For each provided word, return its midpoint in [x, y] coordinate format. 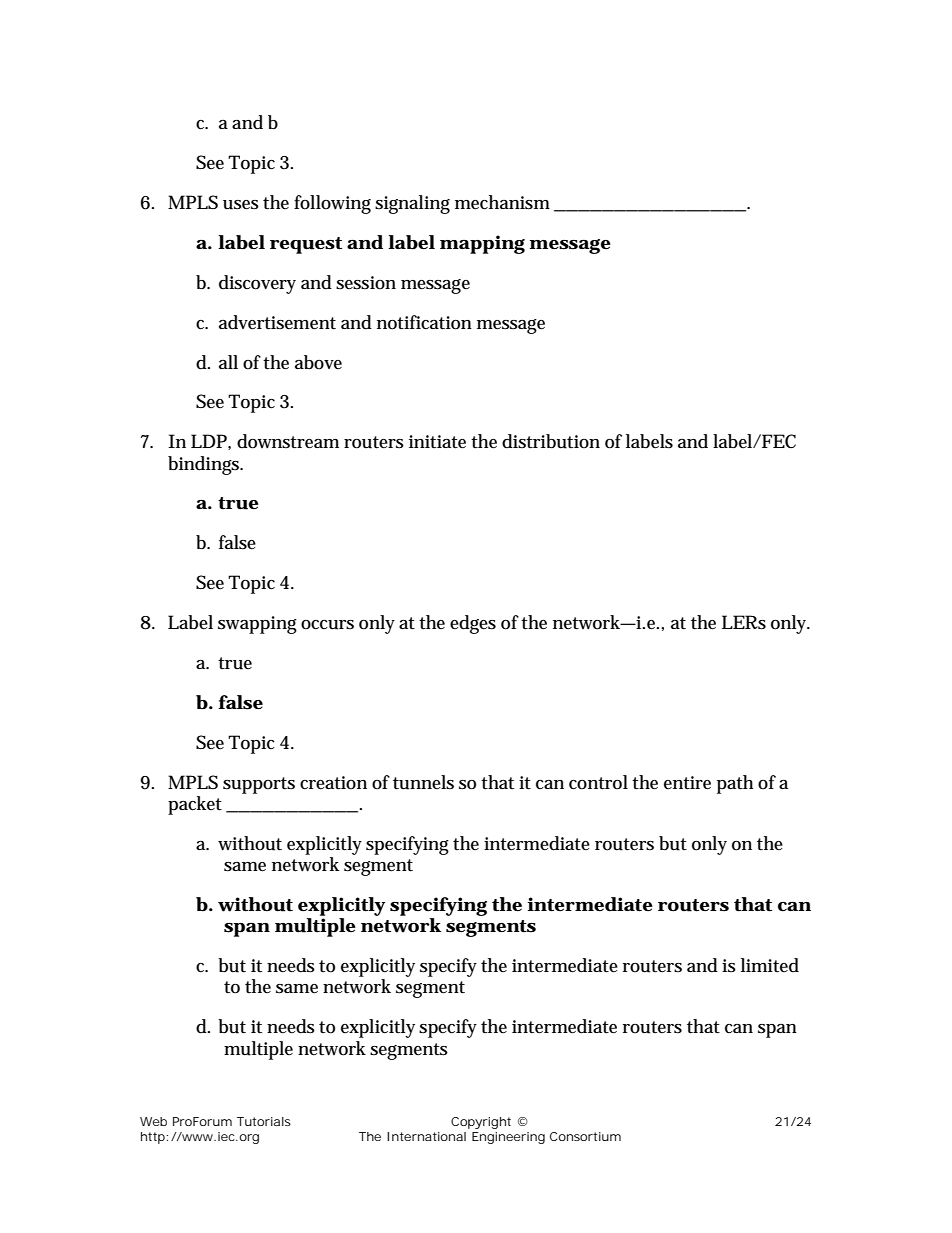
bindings [205, 465]
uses [241, 205]
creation [333, 783]
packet [195, 805]
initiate [437, 442]
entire [687, 783]
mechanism [502, 202]
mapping [482, 244]
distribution [551, 441]
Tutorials [264, 1121]
